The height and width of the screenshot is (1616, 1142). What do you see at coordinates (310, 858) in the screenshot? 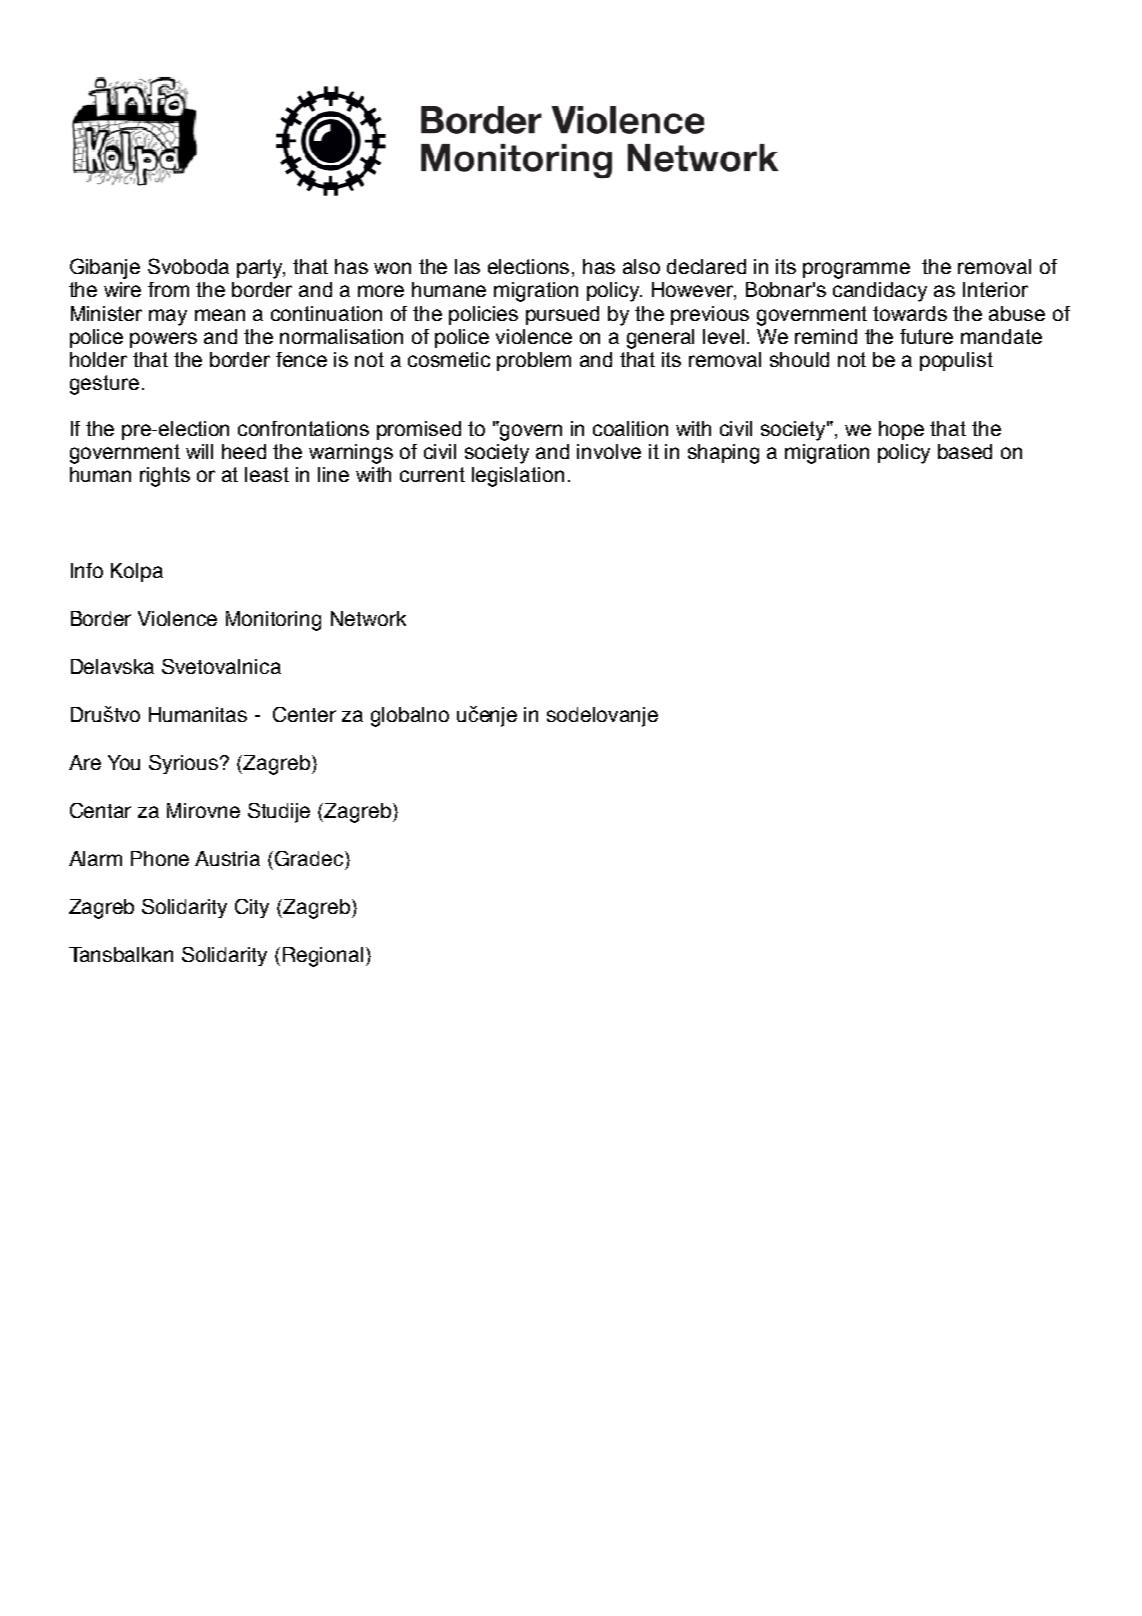
I see `Gradec` at bounding box center [310, 858].
